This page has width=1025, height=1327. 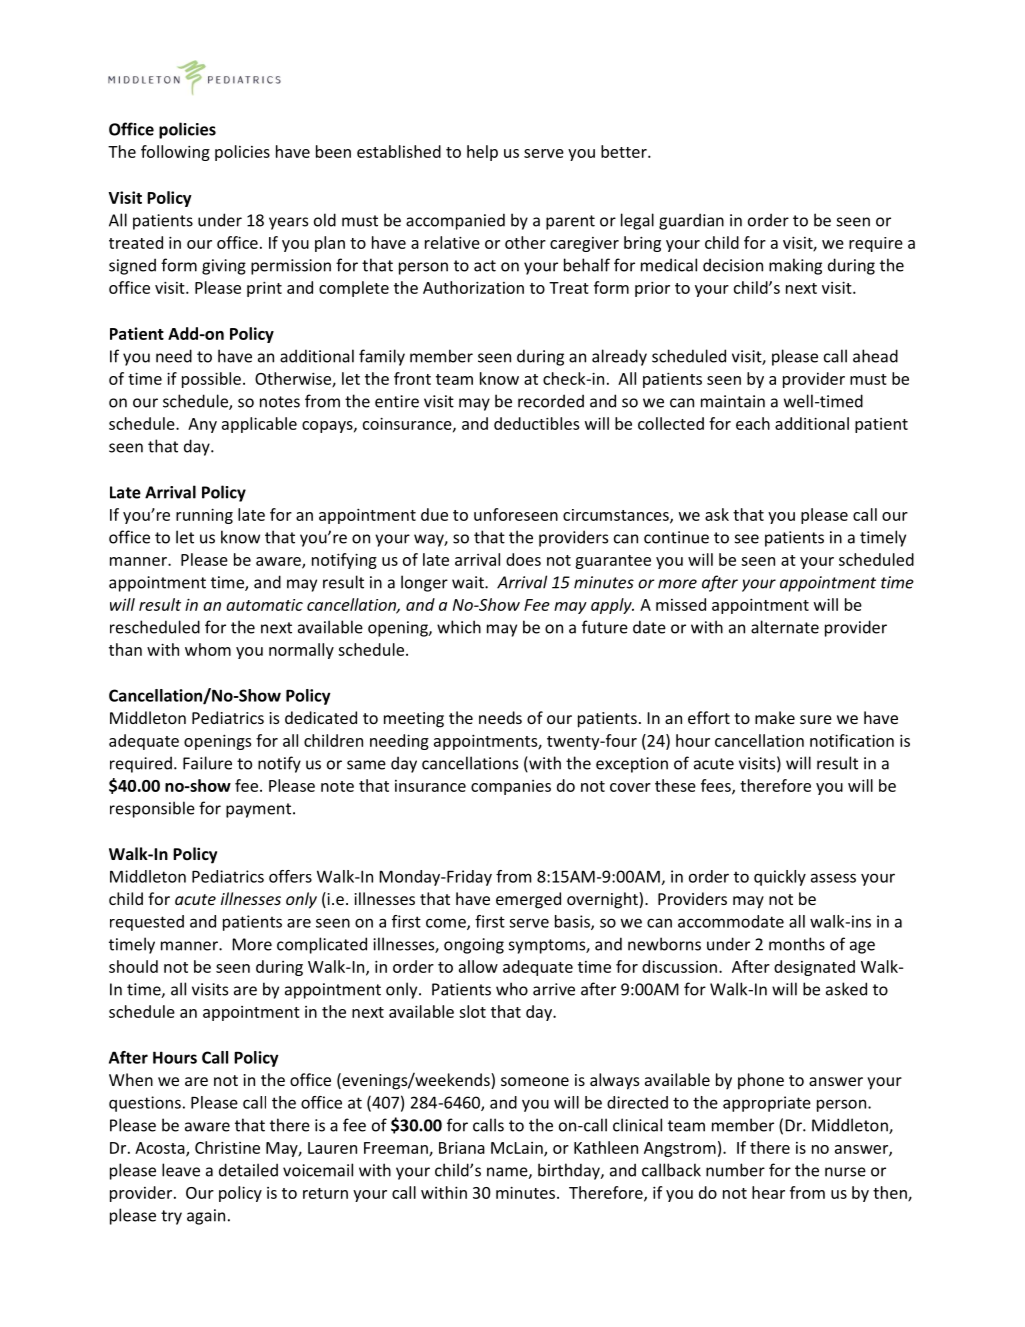 What do you see at coordinates (523, 559) in the page?
I see `does` at bounding box center [523, 559].
